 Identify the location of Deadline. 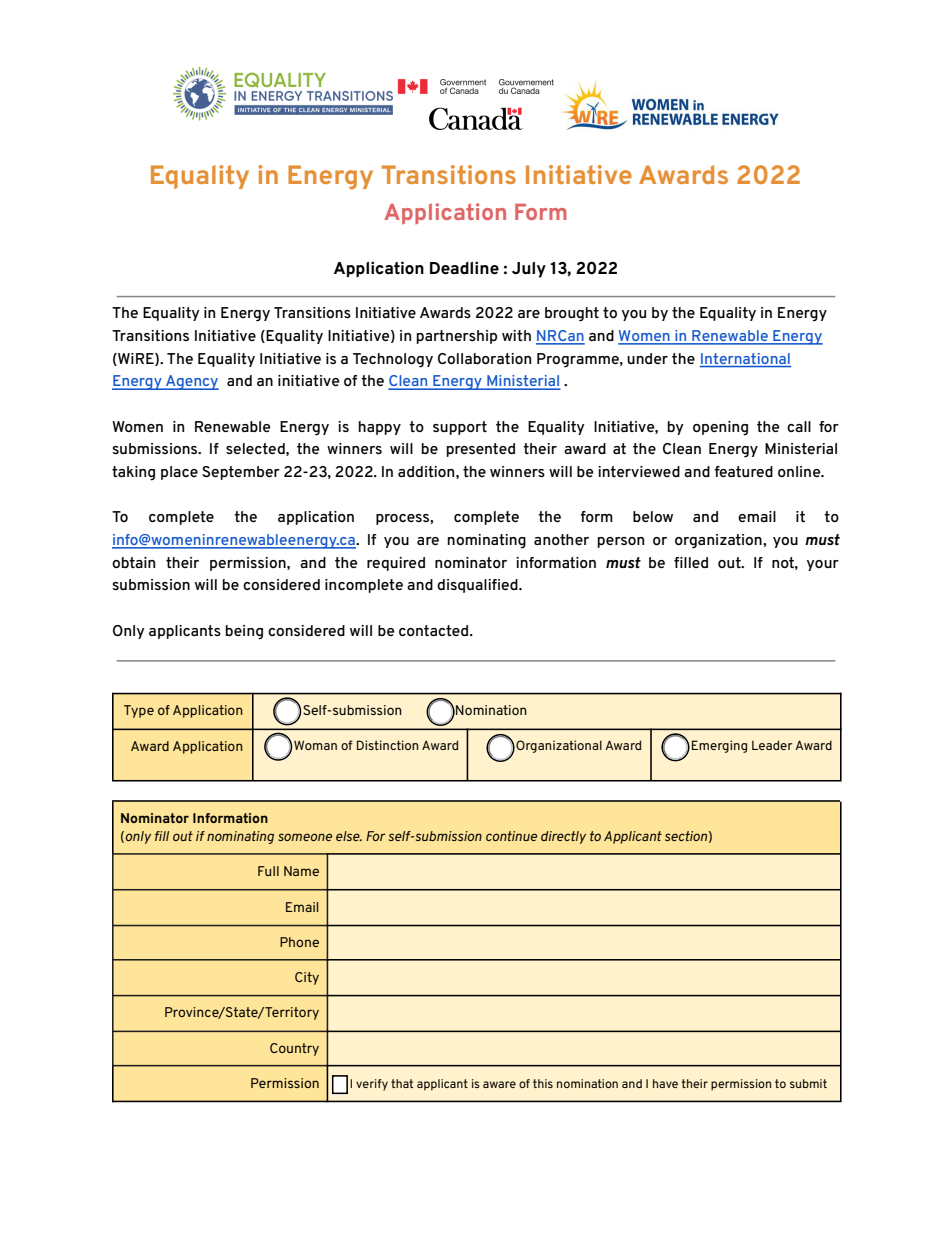
(464, 267).
